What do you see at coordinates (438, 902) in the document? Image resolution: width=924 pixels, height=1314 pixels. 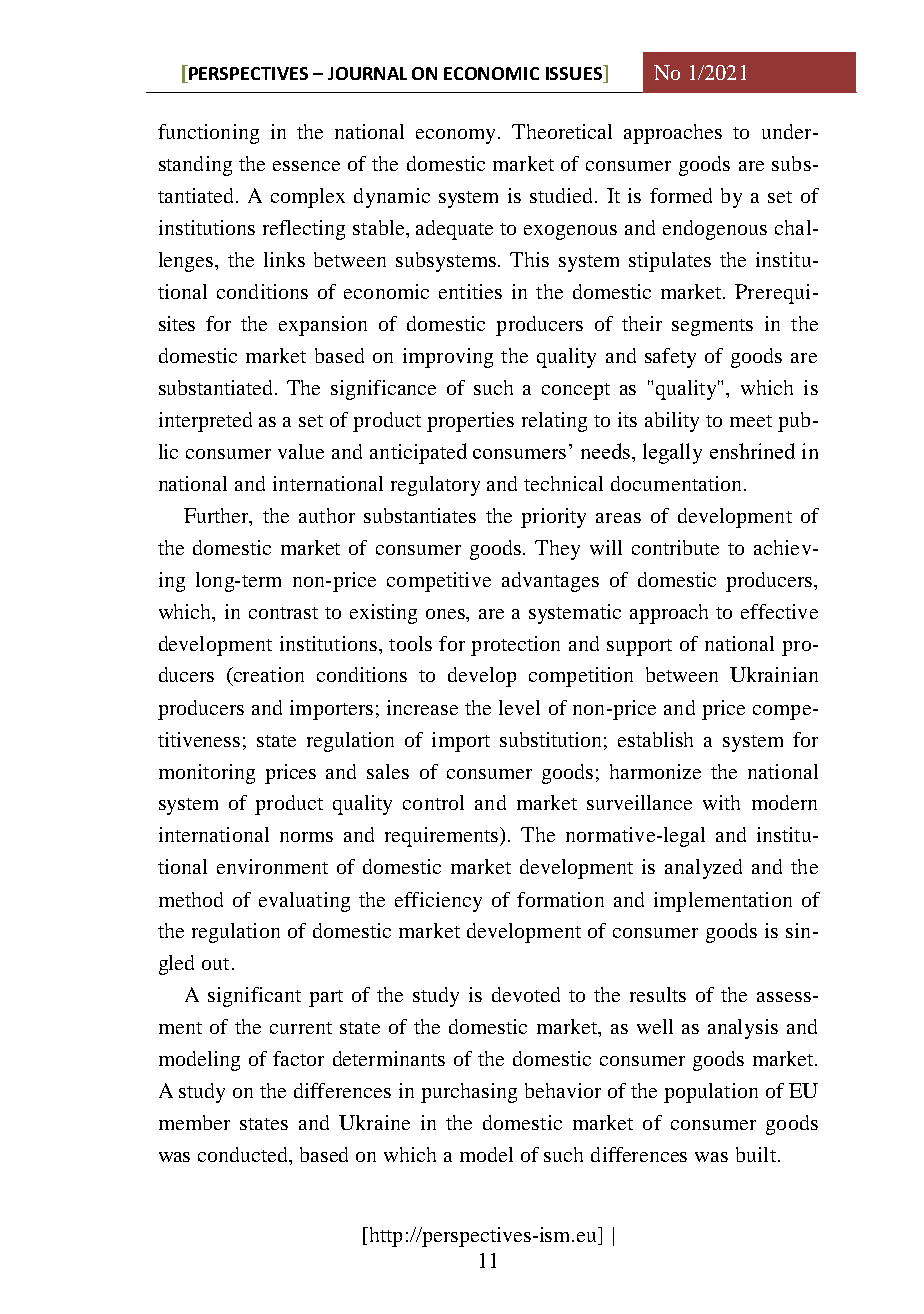 I see `efficiency` at bounding box center [438, 902].
